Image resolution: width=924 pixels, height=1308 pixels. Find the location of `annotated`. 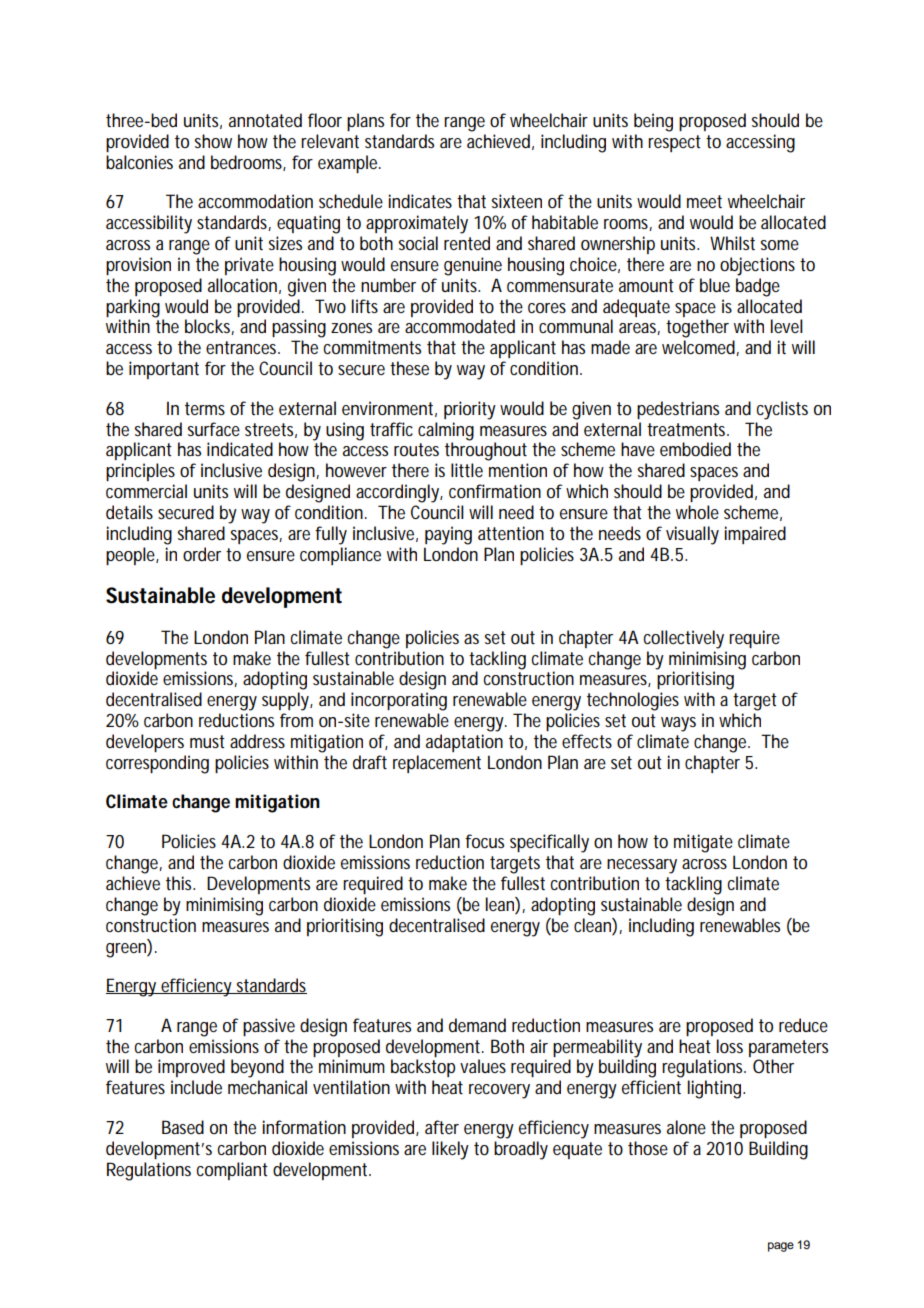

annotated is located at coordinates (265, 120).
